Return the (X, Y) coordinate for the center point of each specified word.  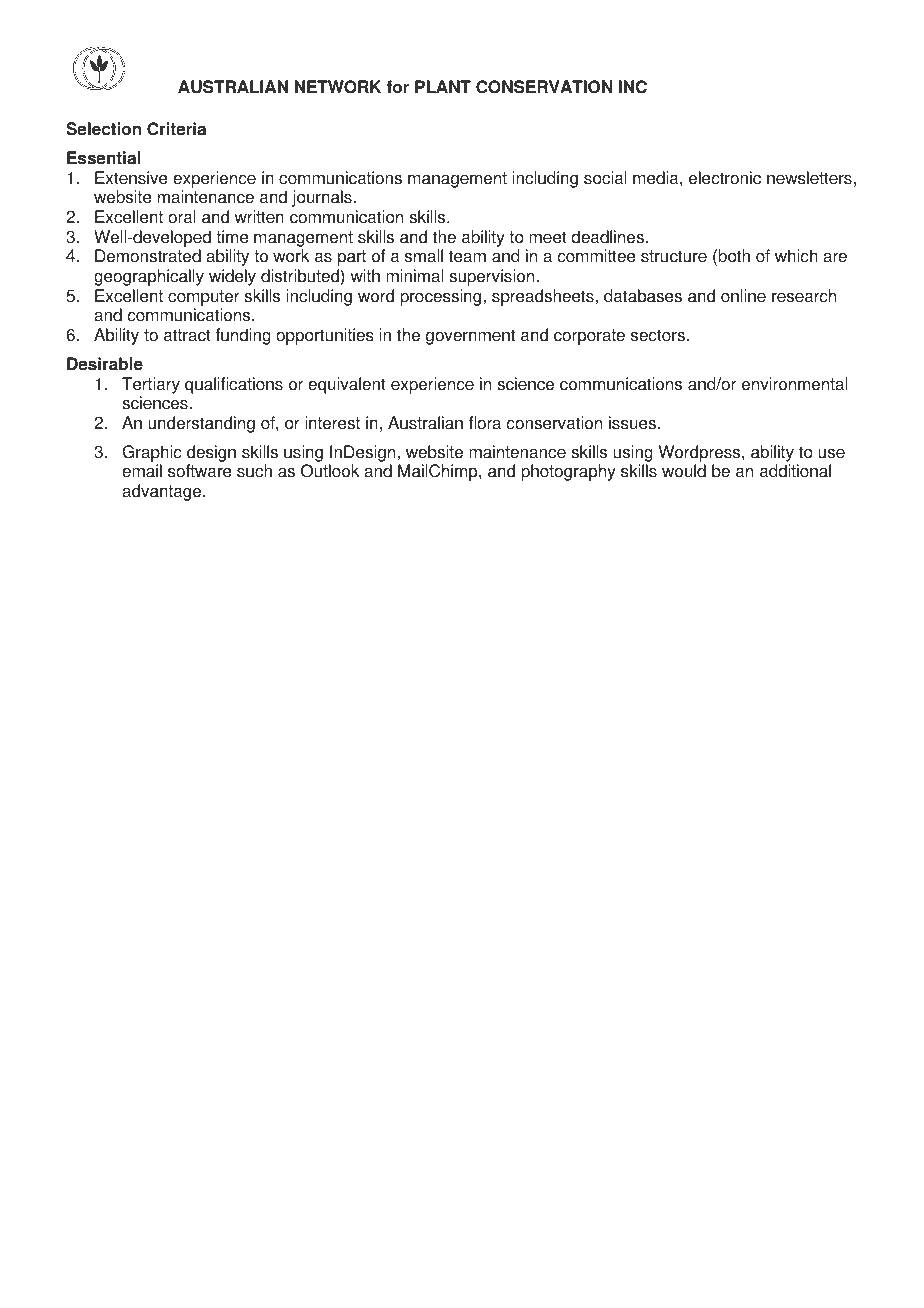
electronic (725, 178)
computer (204, 298)
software (200, 471)
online (743, 296)
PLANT (443, 86)
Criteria (176, 129)
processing (440, 297)
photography (568, 472)
